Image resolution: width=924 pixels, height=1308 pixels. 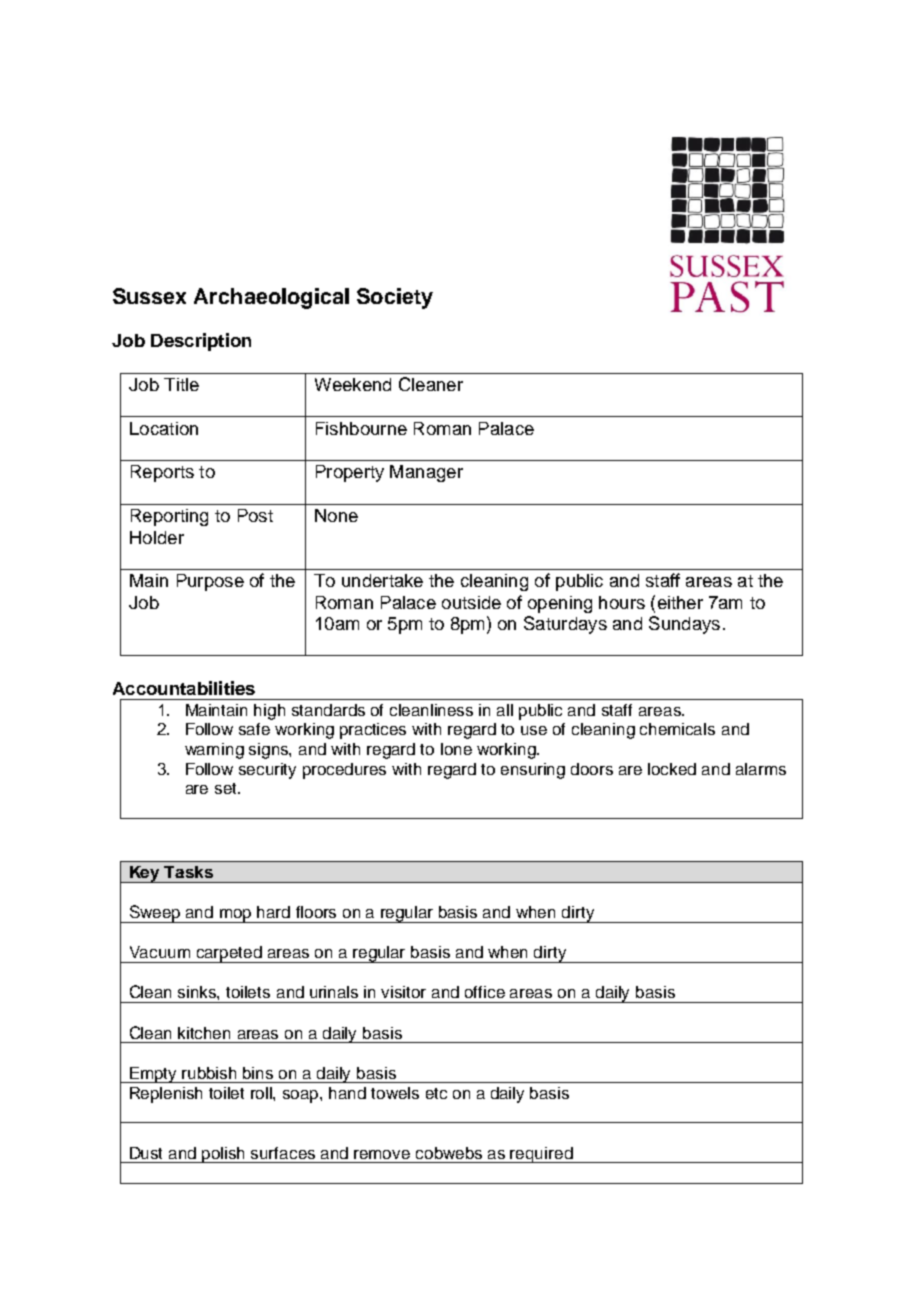 I want to click on either, so click(x=680, y=602).
